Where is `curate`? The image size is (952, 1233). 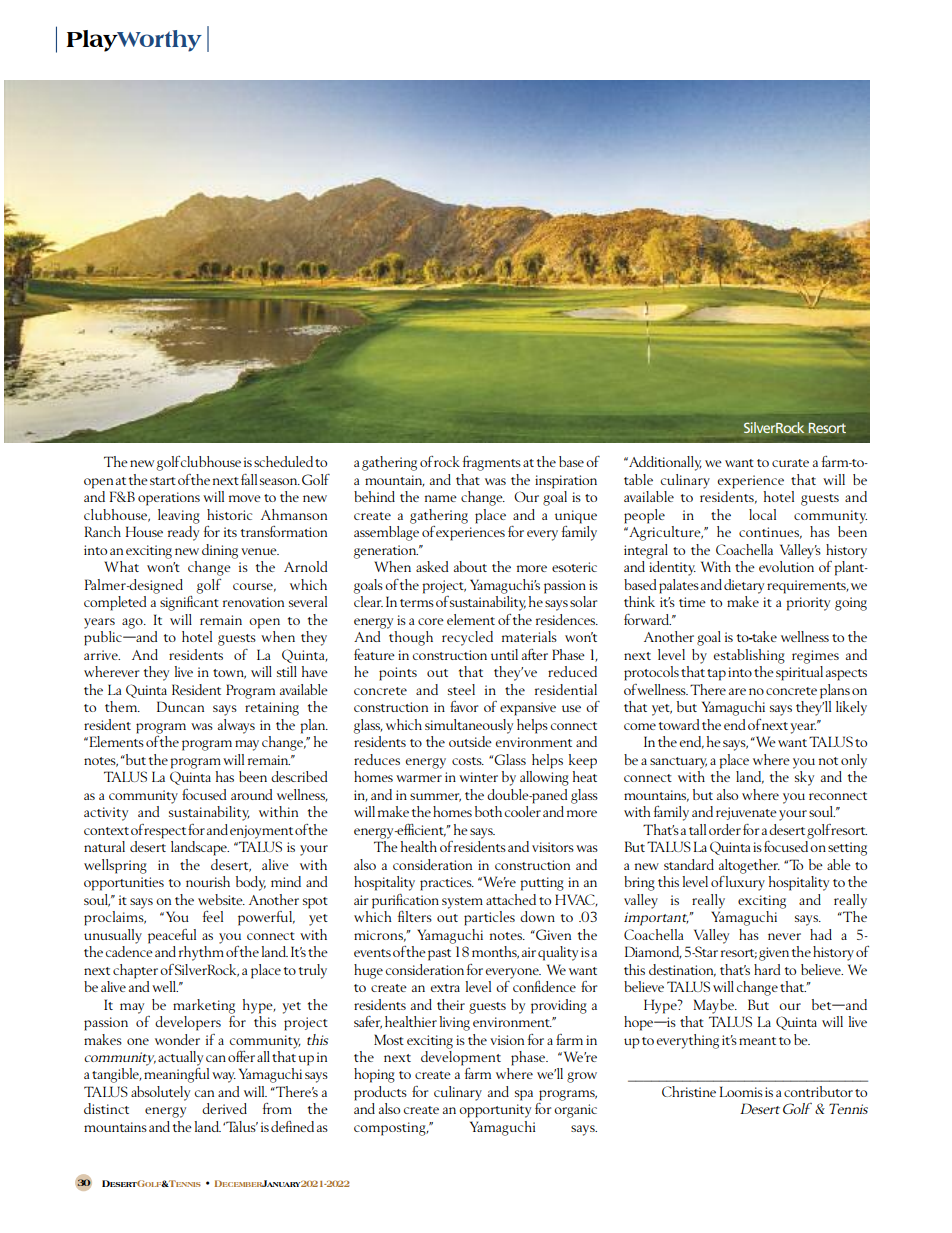 curate is located at coordinates (790, 463).
